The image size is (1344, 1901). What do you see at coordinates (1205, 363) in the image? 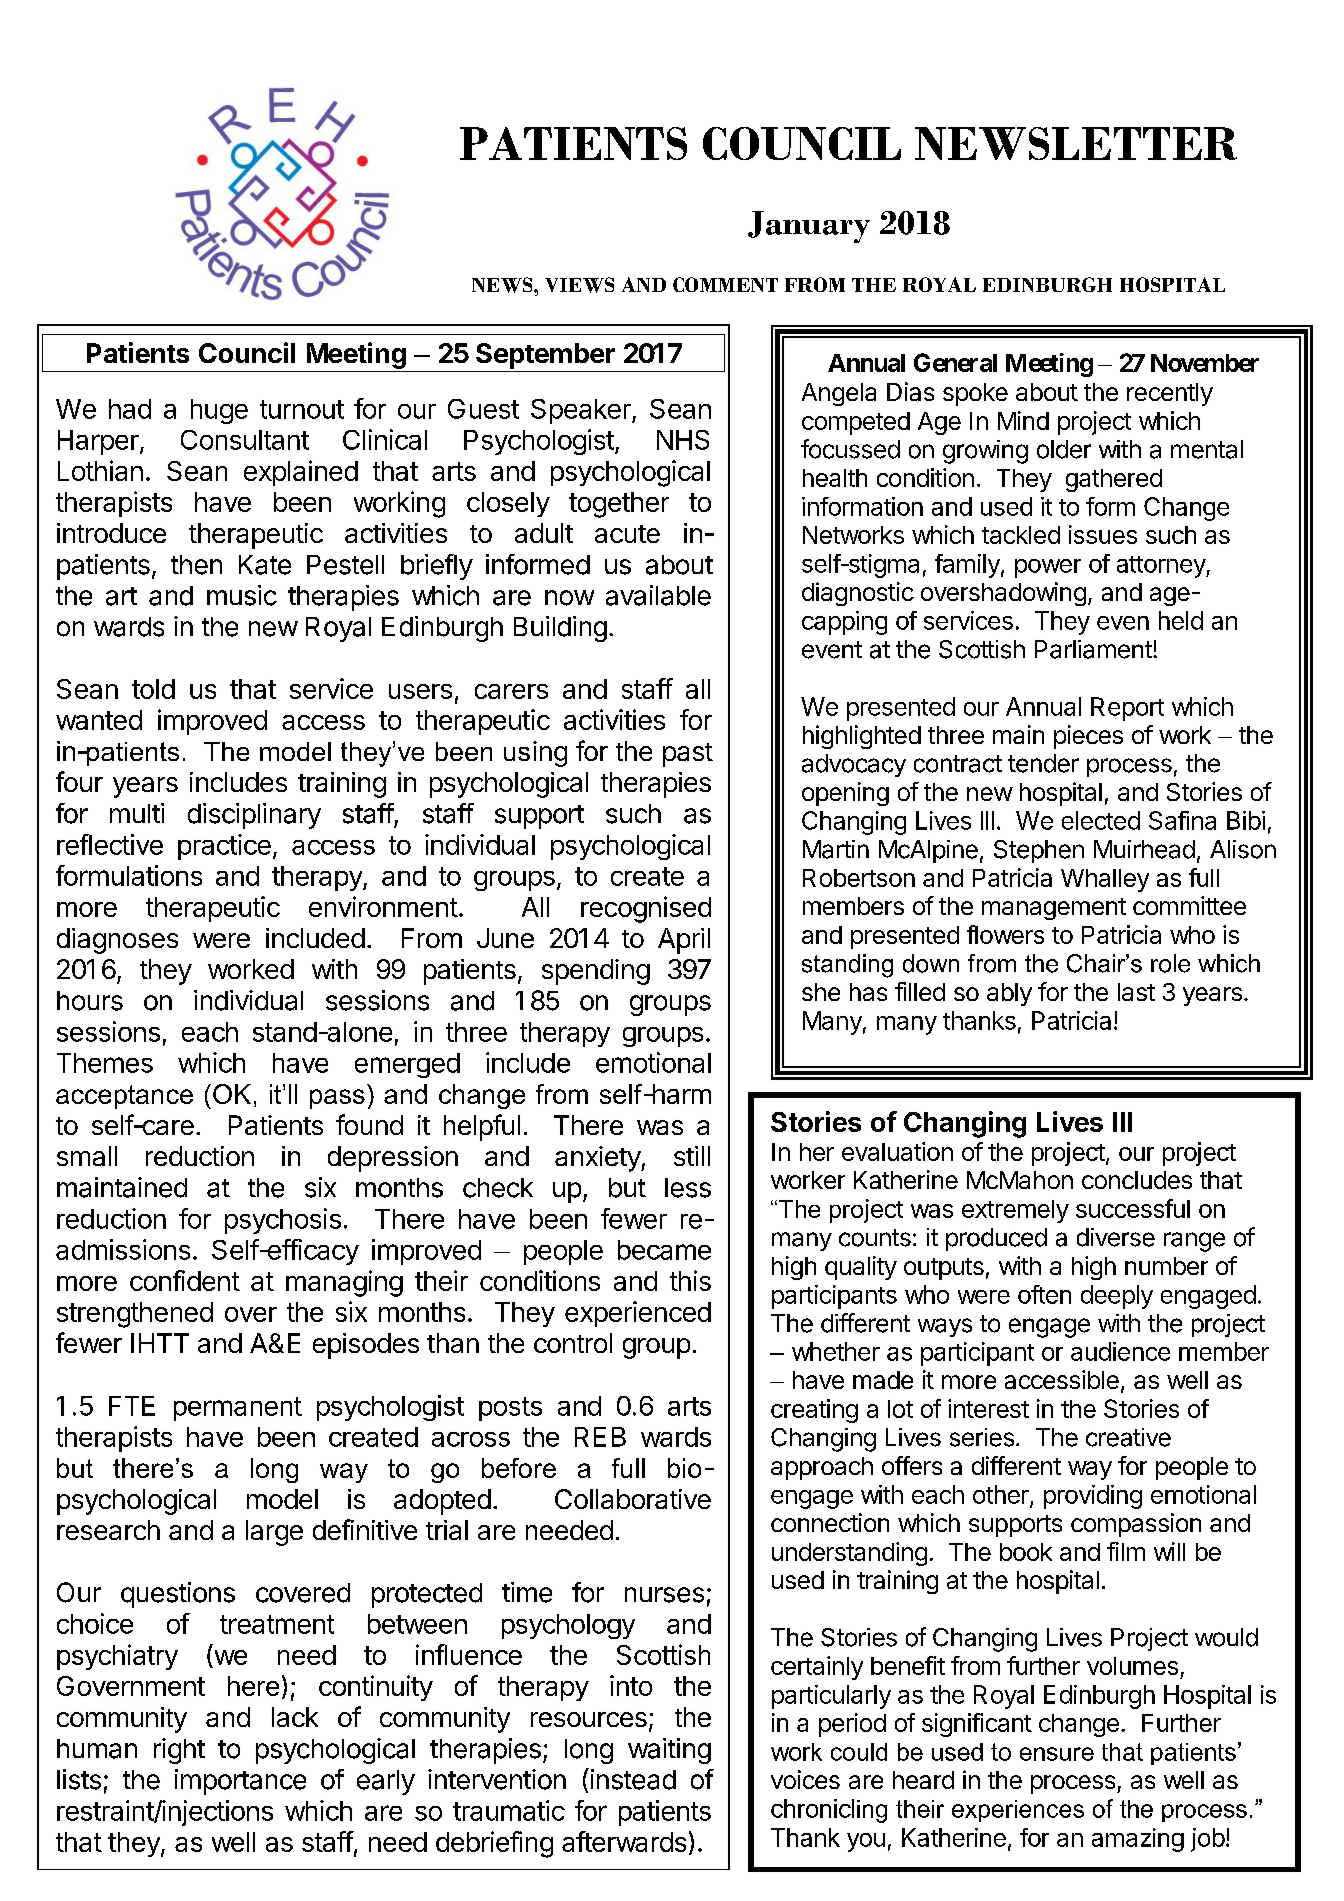
I see `November` at bounding box center [1205, 363].
